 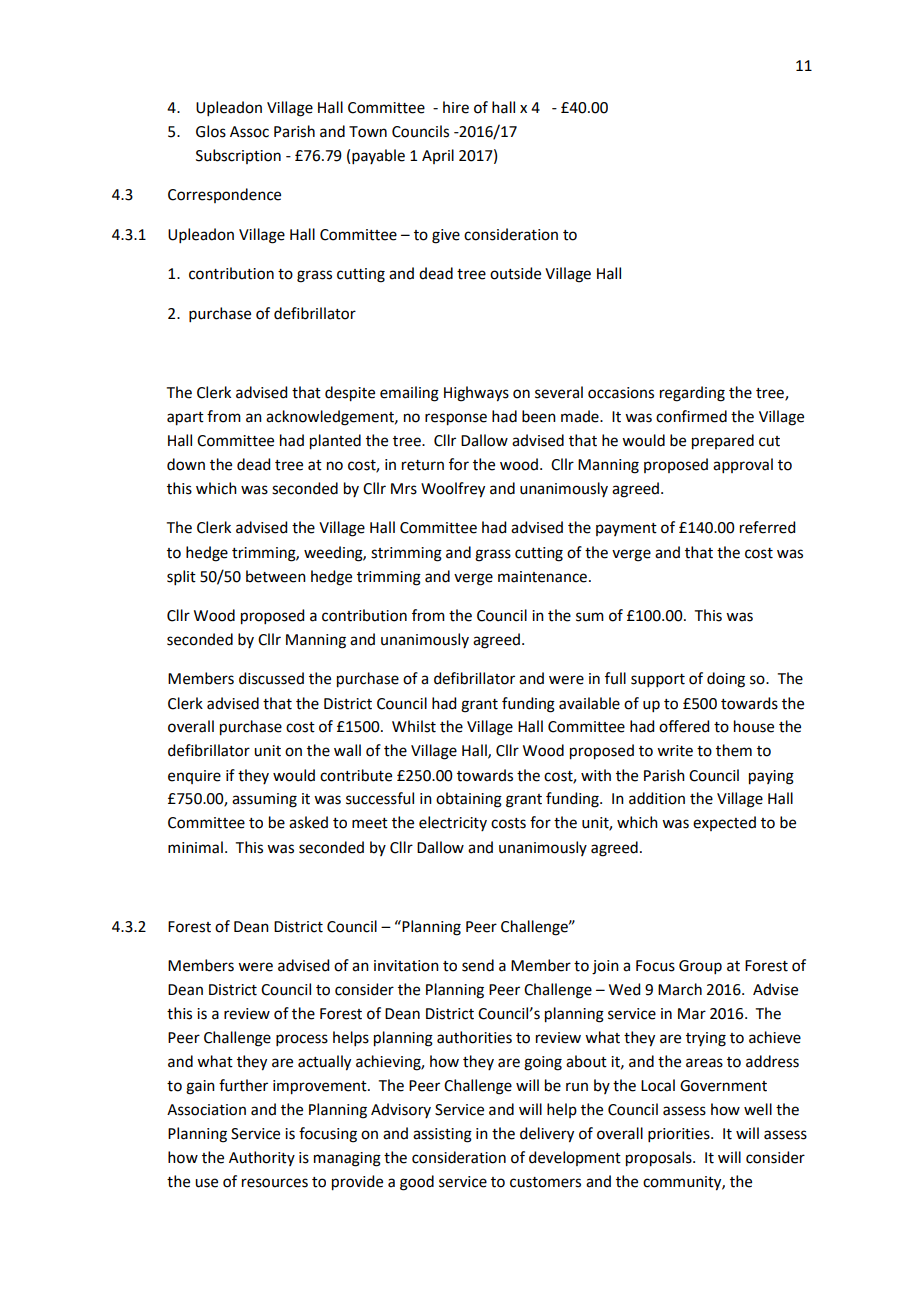 I want to click on Group, so click(x=700, y=967).
